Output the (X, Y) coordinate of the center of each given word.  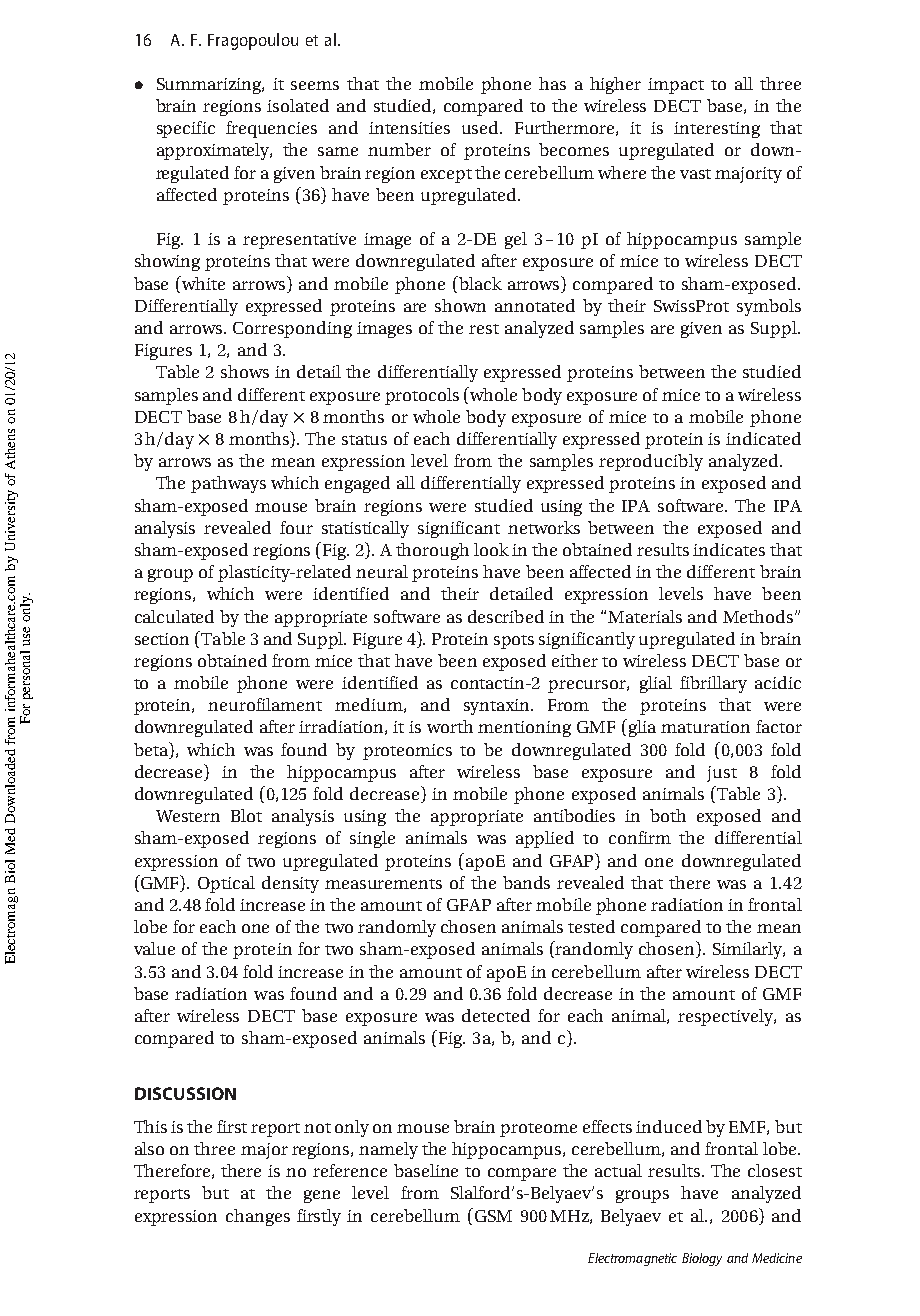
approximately (214, 151)
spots (514, 642)
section (162, 639)
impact (676, 86)
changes (258, 1217)
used (481, 127)
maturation (705, 727)
